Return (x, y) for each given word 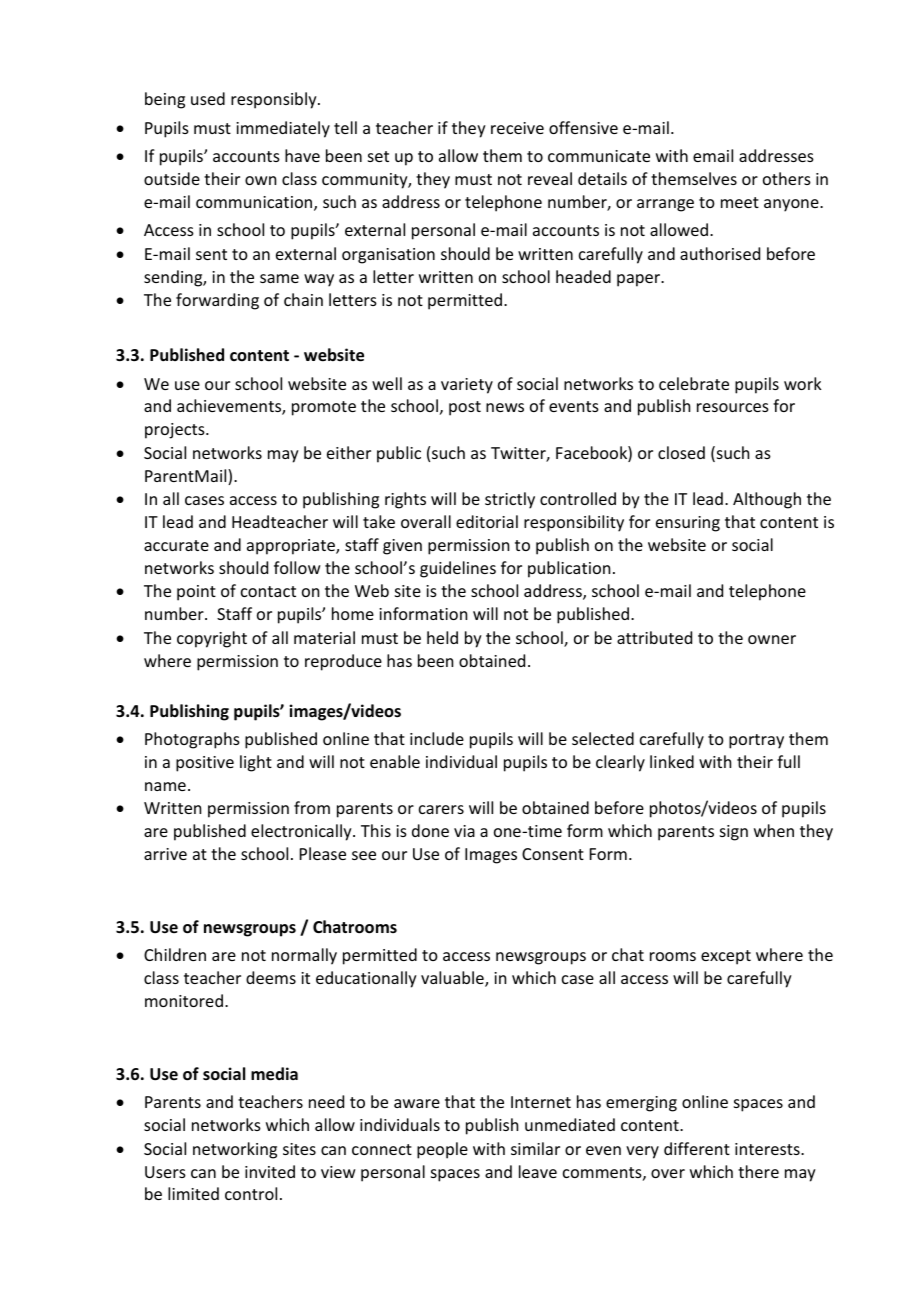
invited (270, 1171)
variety (467, 386)
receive (517, 128)
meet (740, 202)
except (726, 957)
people (442, 1150)
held (442, 637)
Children (175, 954)
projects (176, 431)
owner (772, 639)
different (697, 1148)
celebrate (694, 383)
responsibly (275, 100)
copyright (212, 639)
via (464, 831)
